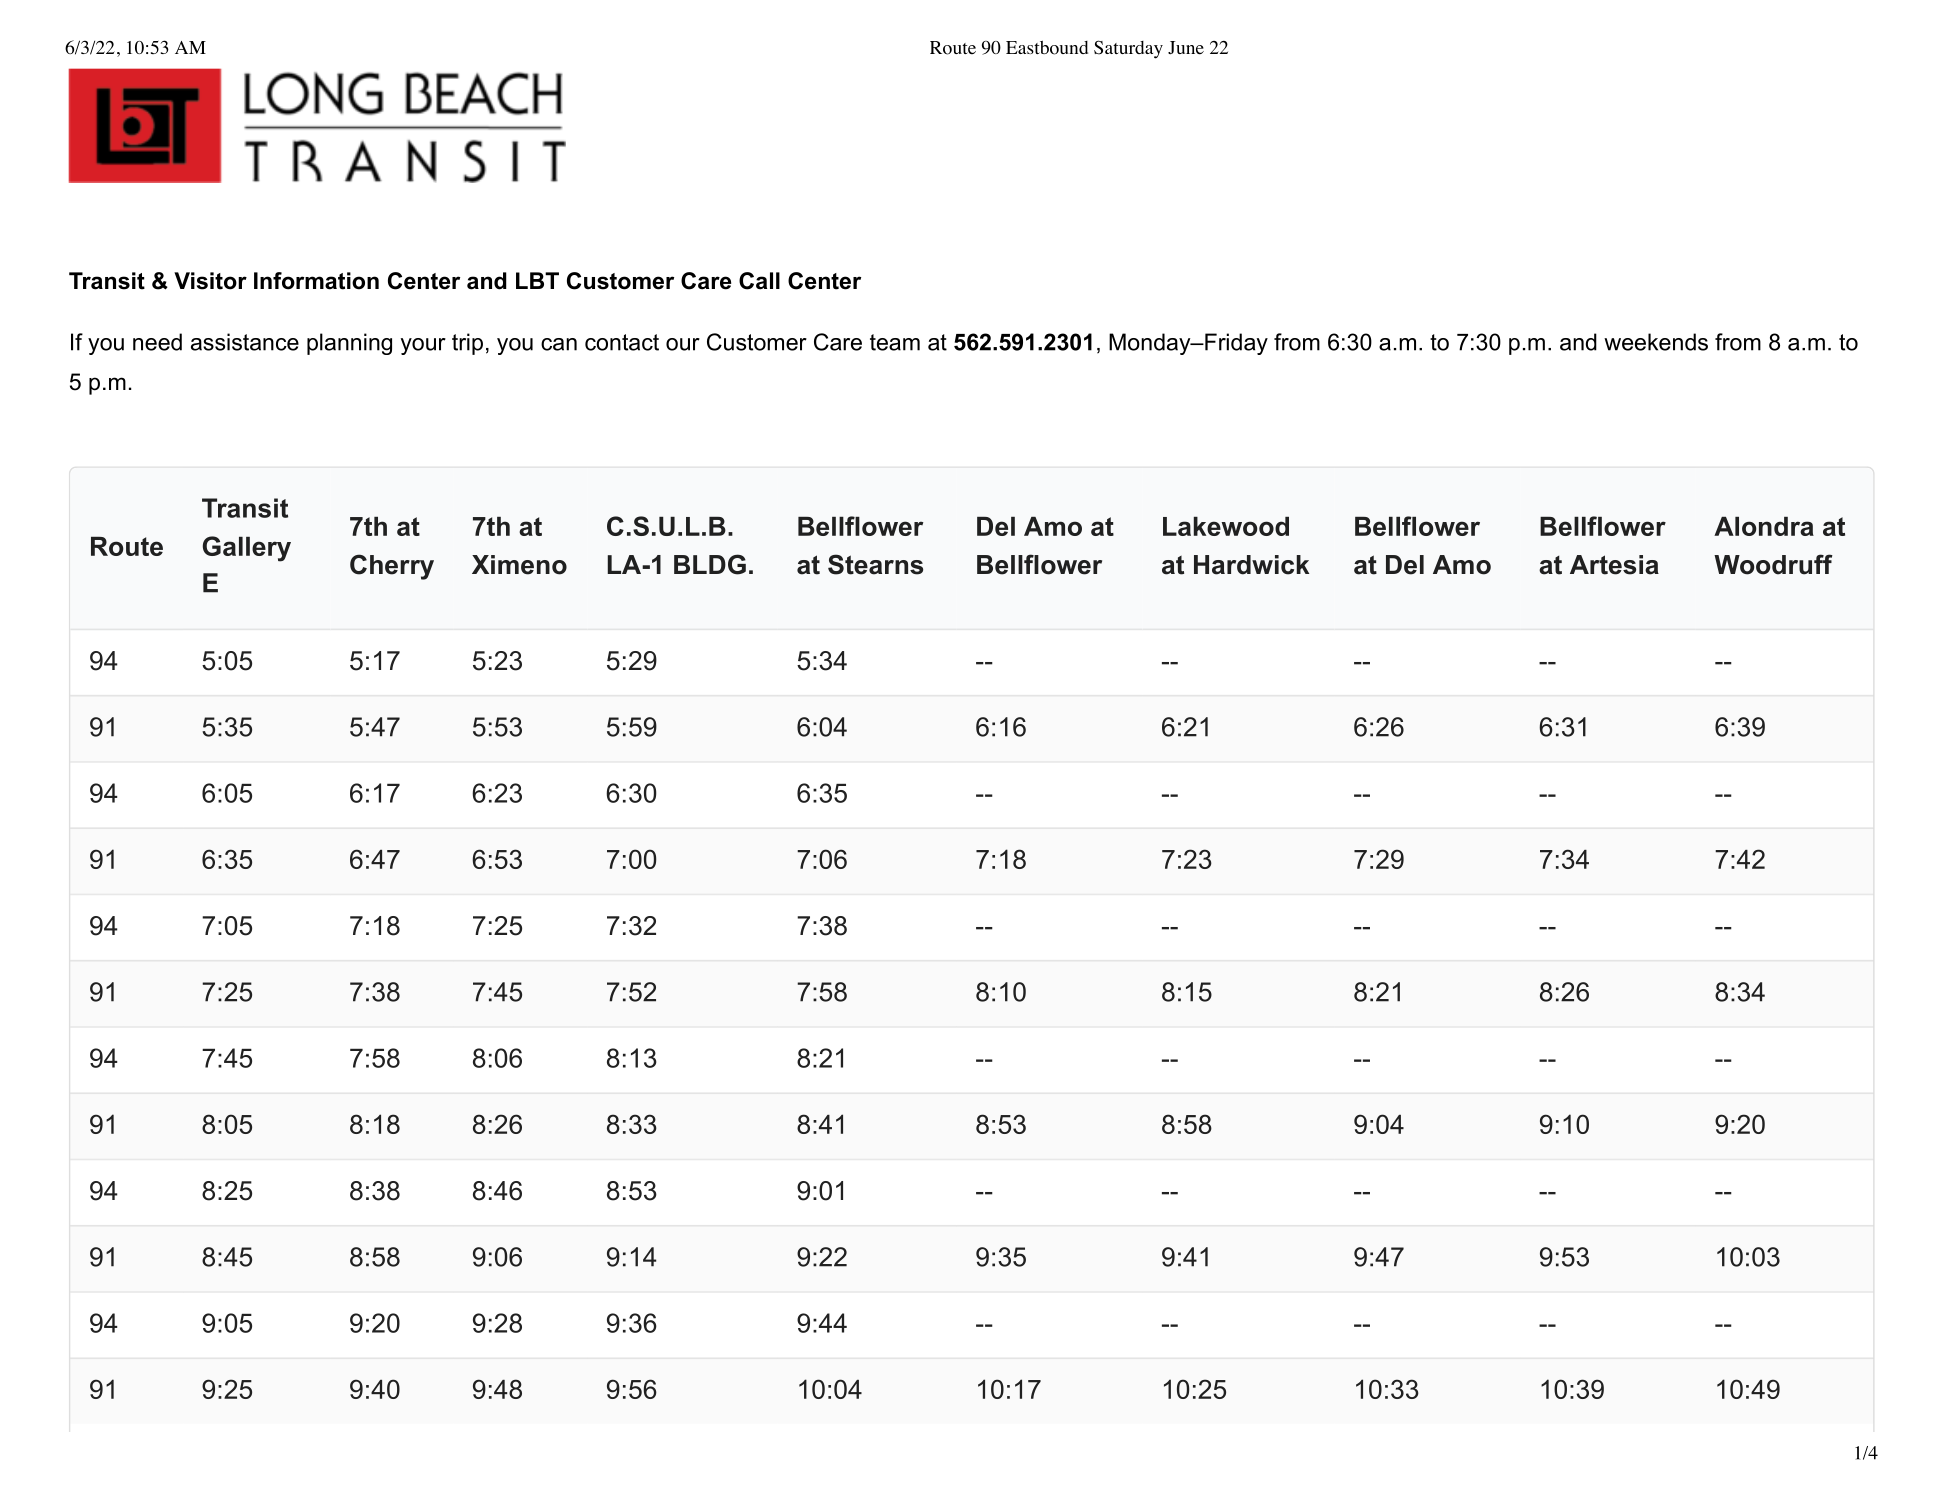 This page has height=1501, width=1943. Describe the element at coordinates (423, 346) in the page. I see `your` at that location.
